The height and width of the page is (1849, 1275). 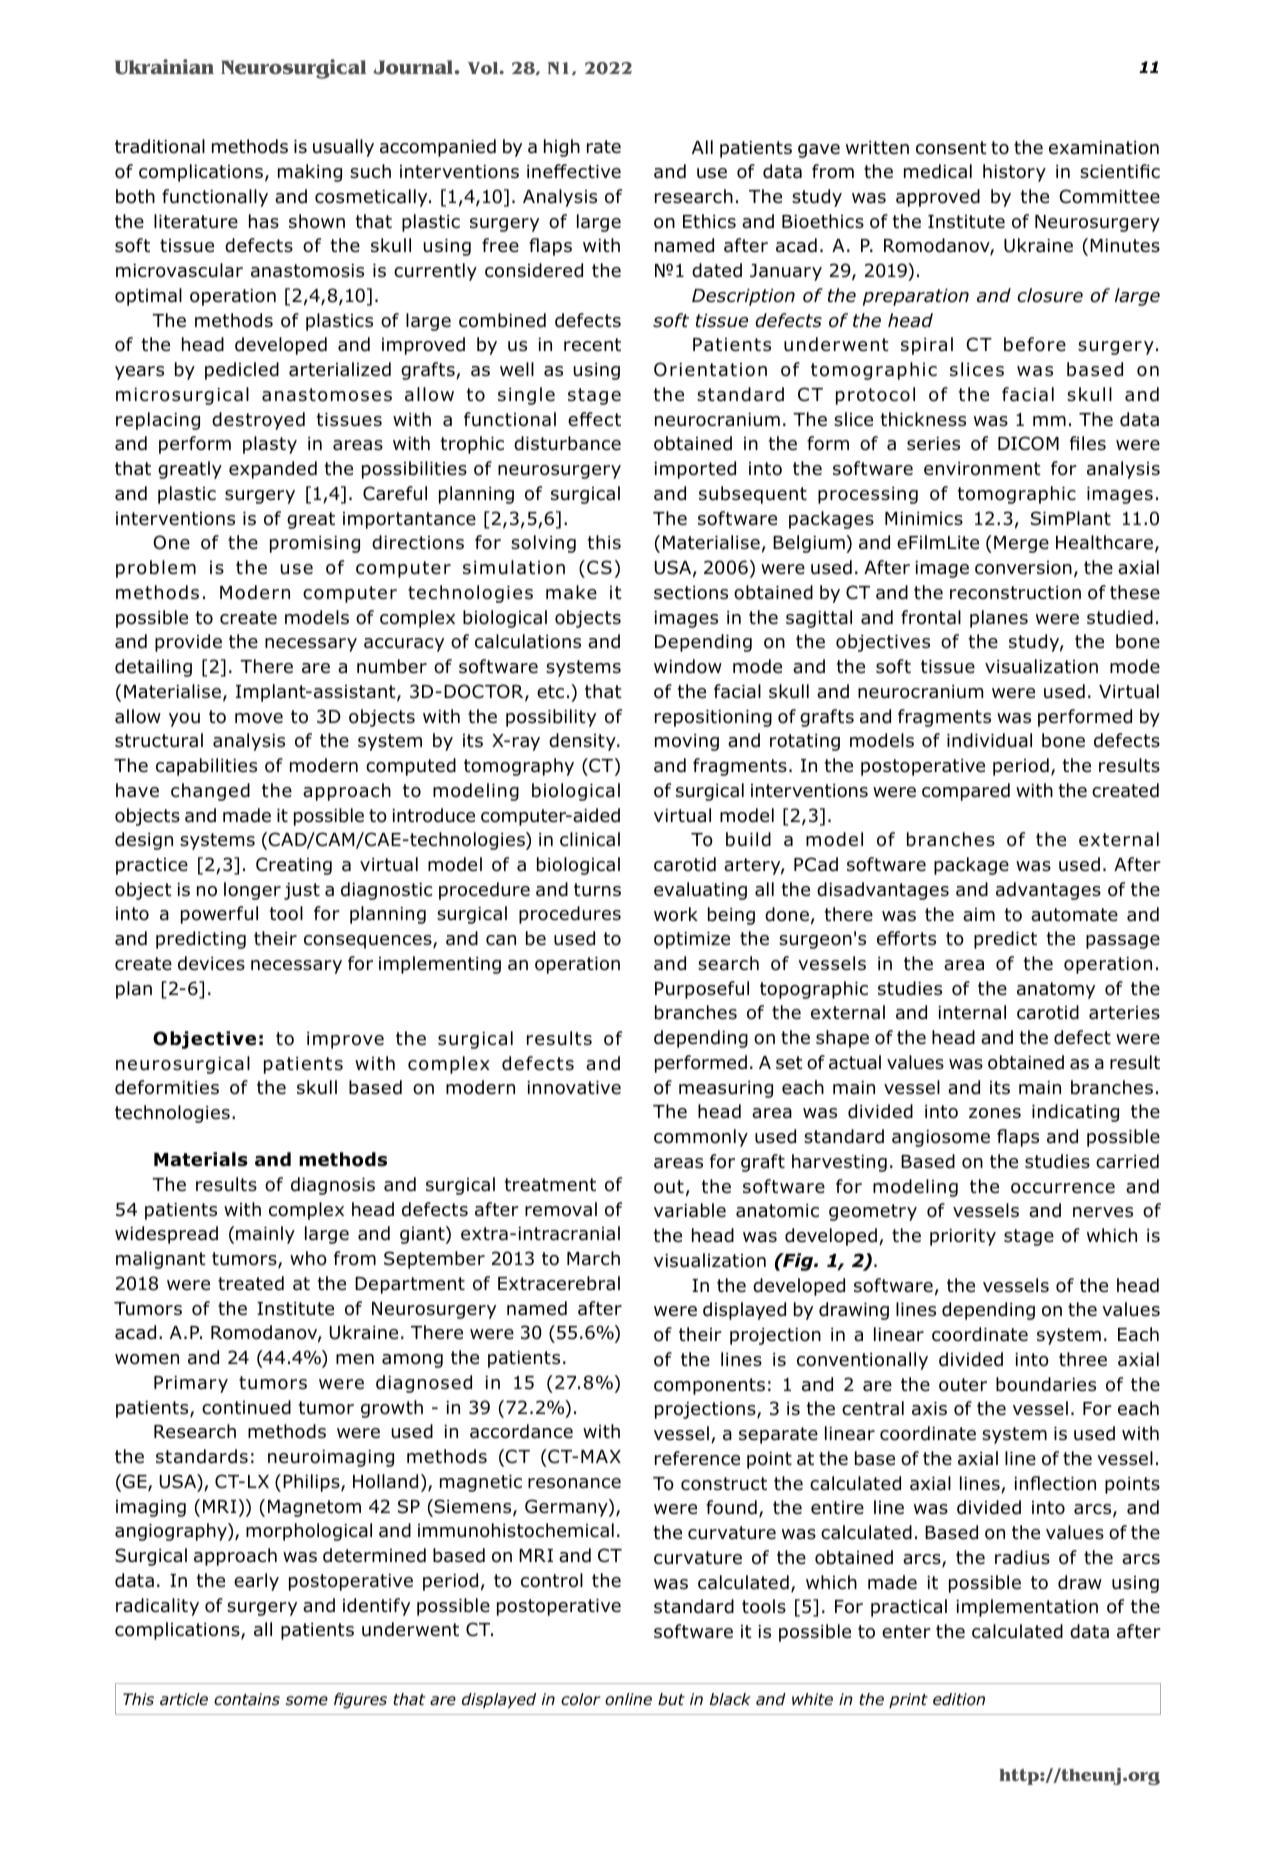 I want to click on making, so click(x=310, y=173).
